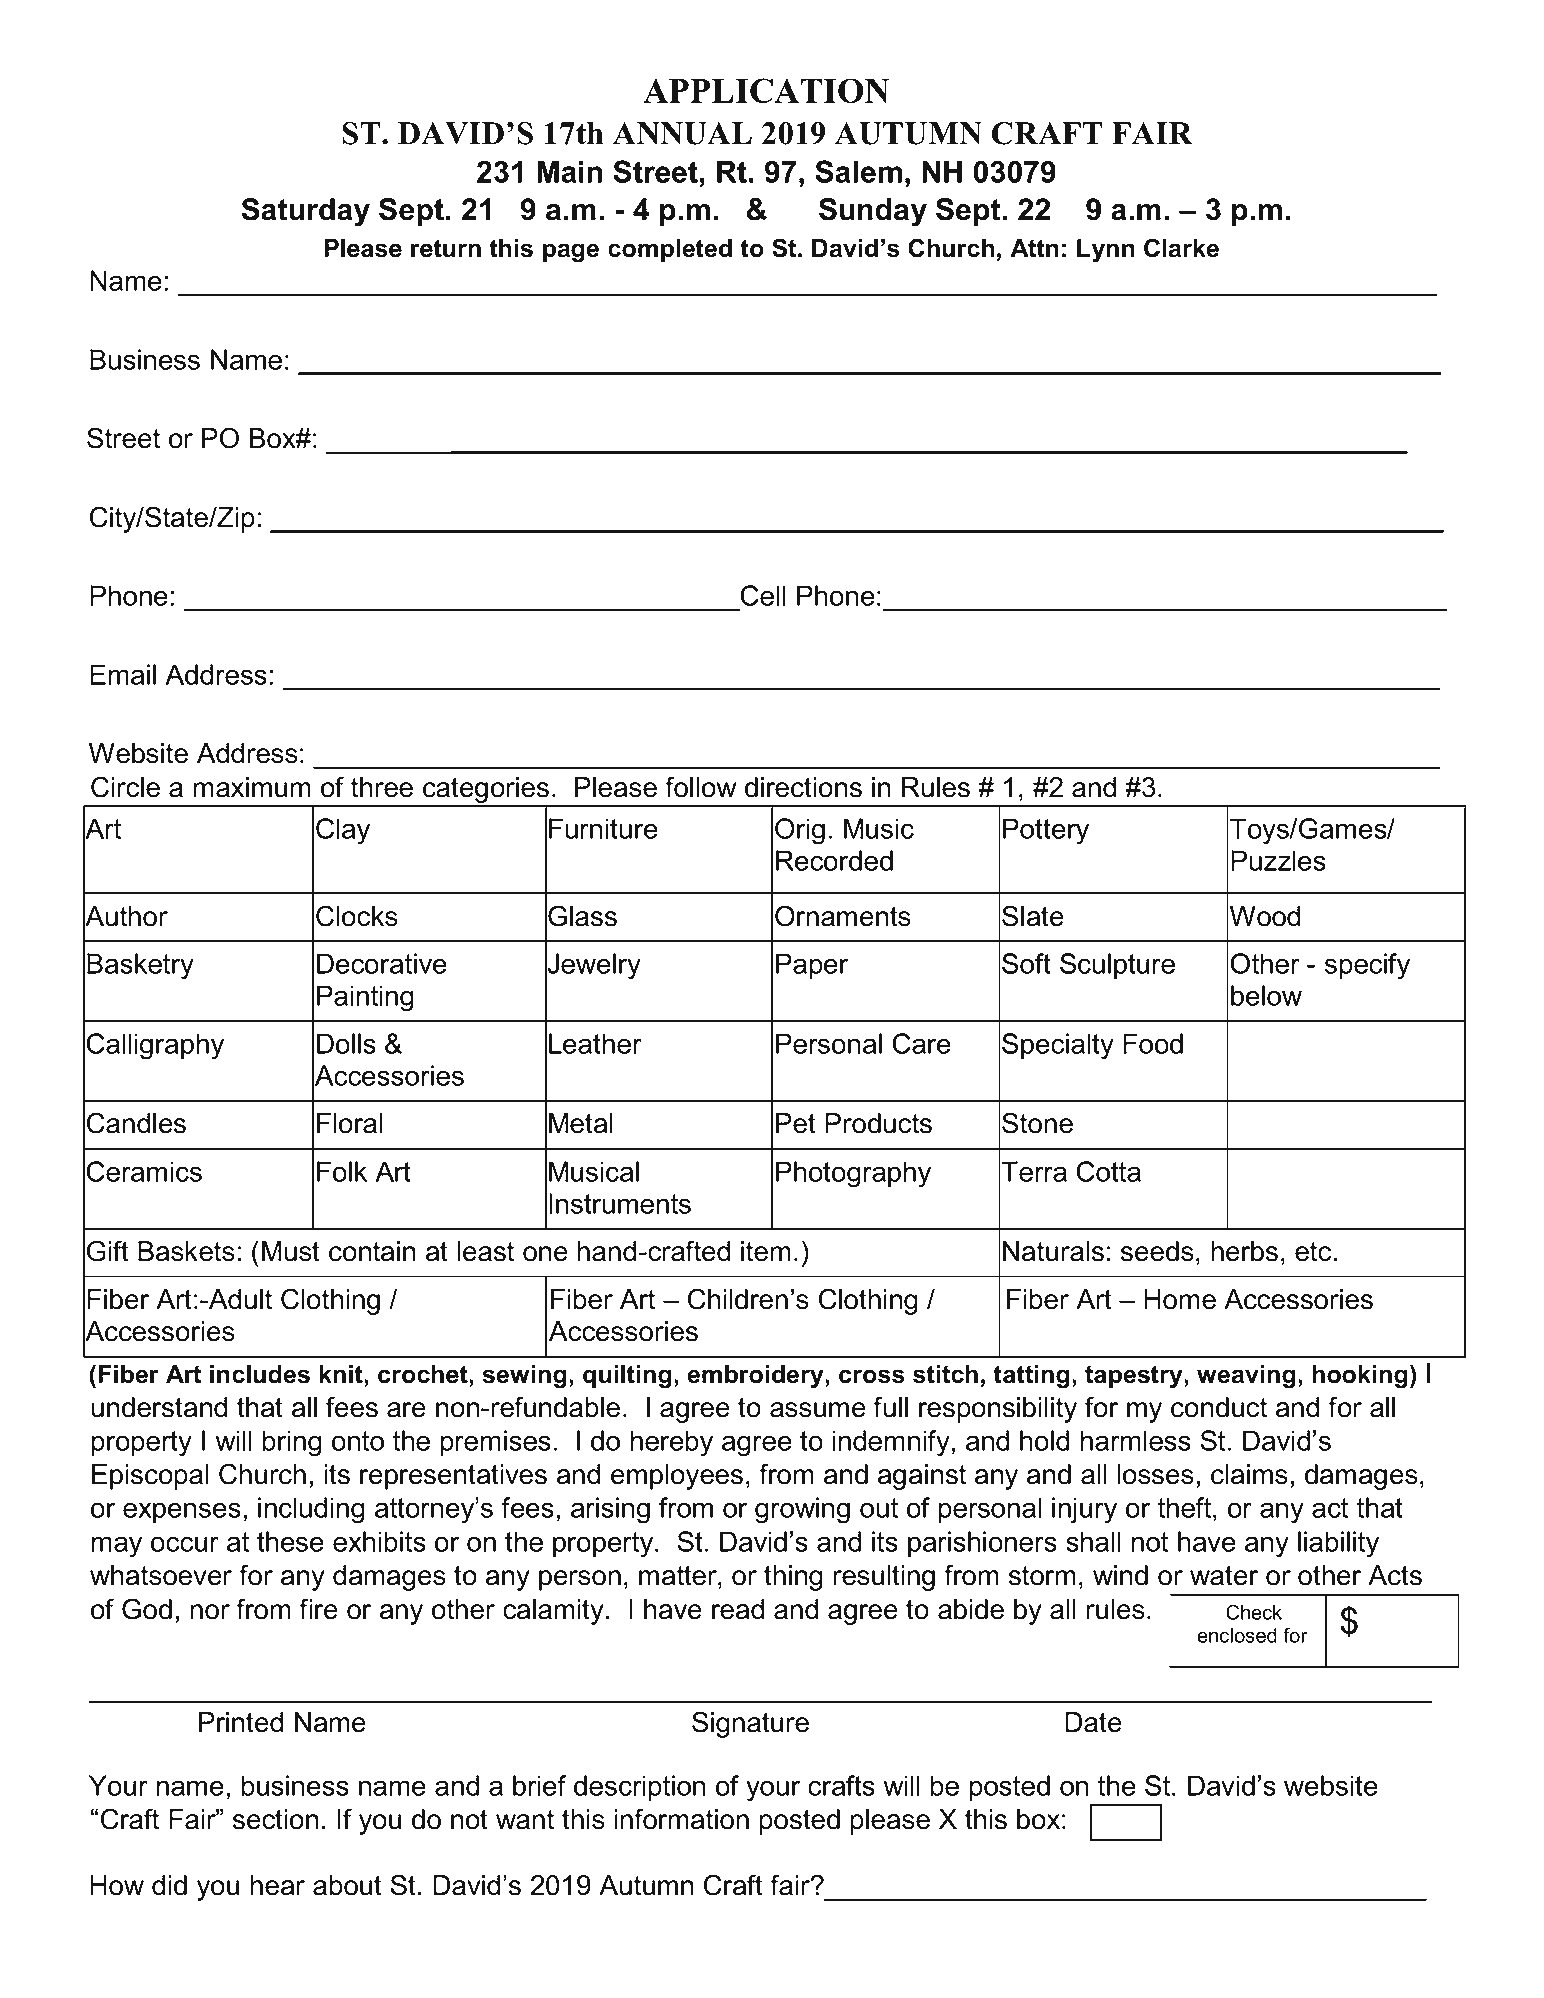  Describe the element at coordinates (1266, 995) in the image. I see `below` at that location.
